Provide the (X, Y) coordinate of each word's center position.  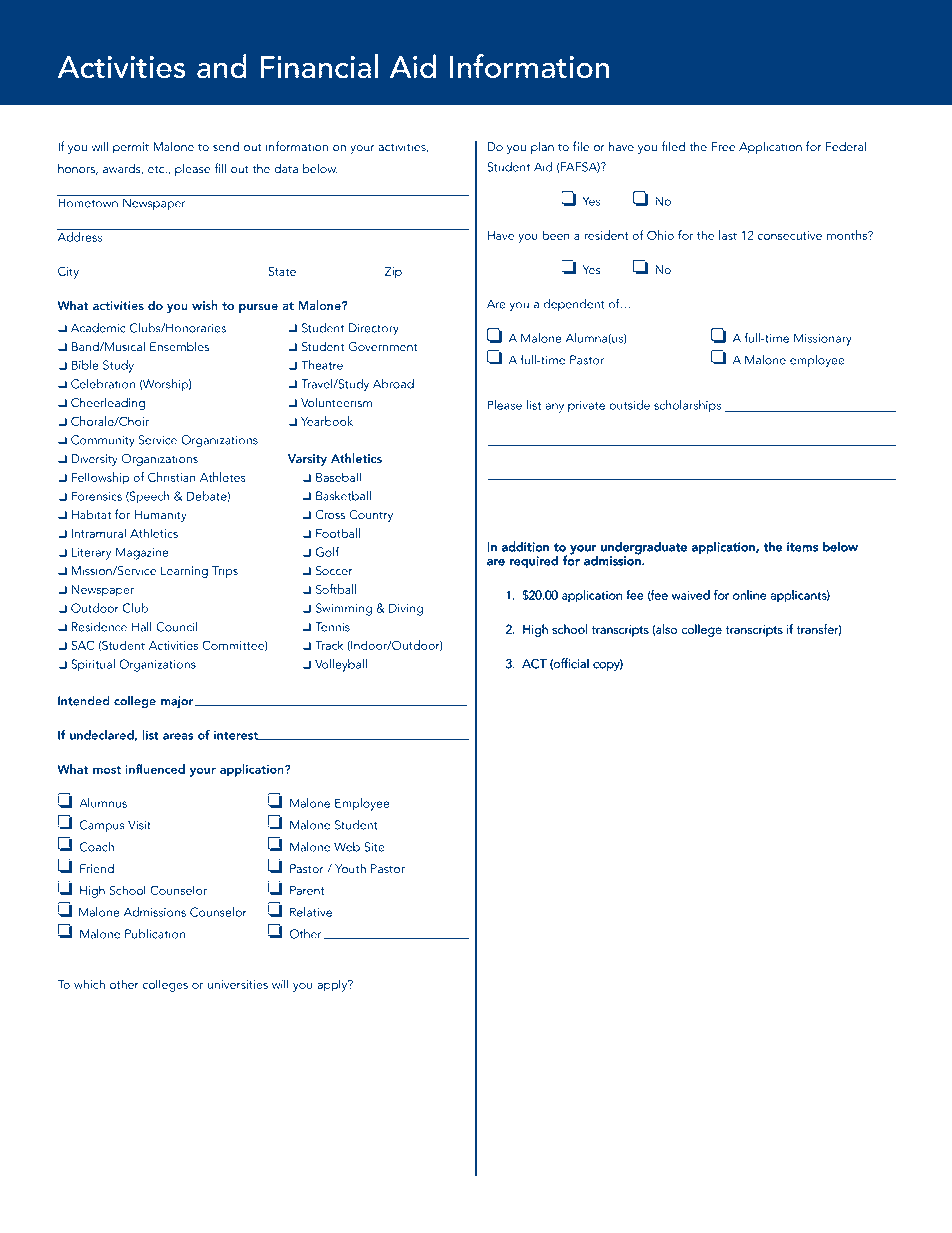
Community (103, 441)
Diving (406, 609)
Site (374, 847)
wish (205, 305)
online (749, 595)
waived (691, 595)
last (728, 235)
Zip (393, 271)
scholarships (687, 406)
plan (542, 147)
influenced (155, 769)
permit (131, 148)
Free (723, 147)
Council (176, 627)
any (554, 408)
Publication (155, 934)
